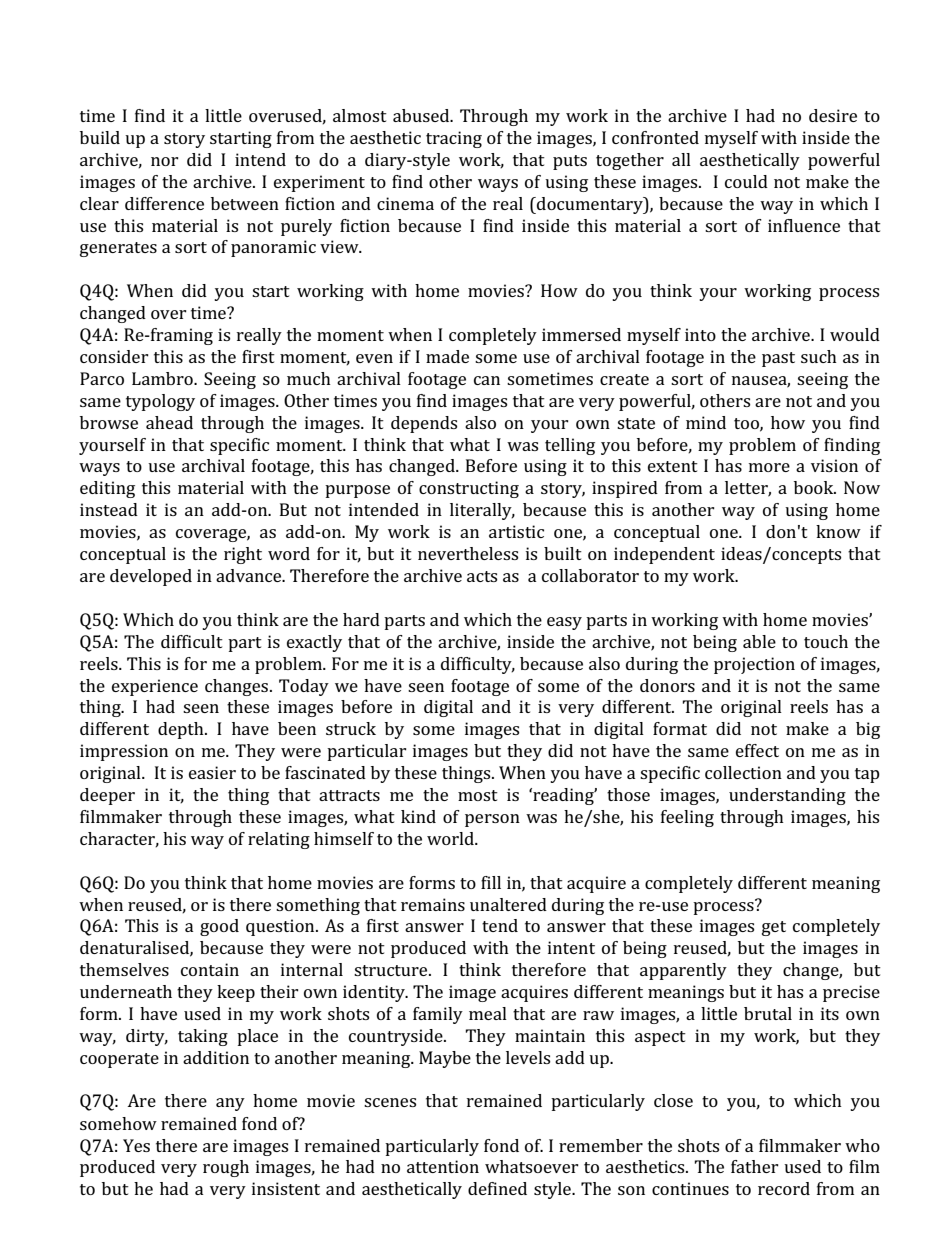  What do you see at coordinates (778, 359) in the page?
I see `past` at bounding box center [778, 359].
